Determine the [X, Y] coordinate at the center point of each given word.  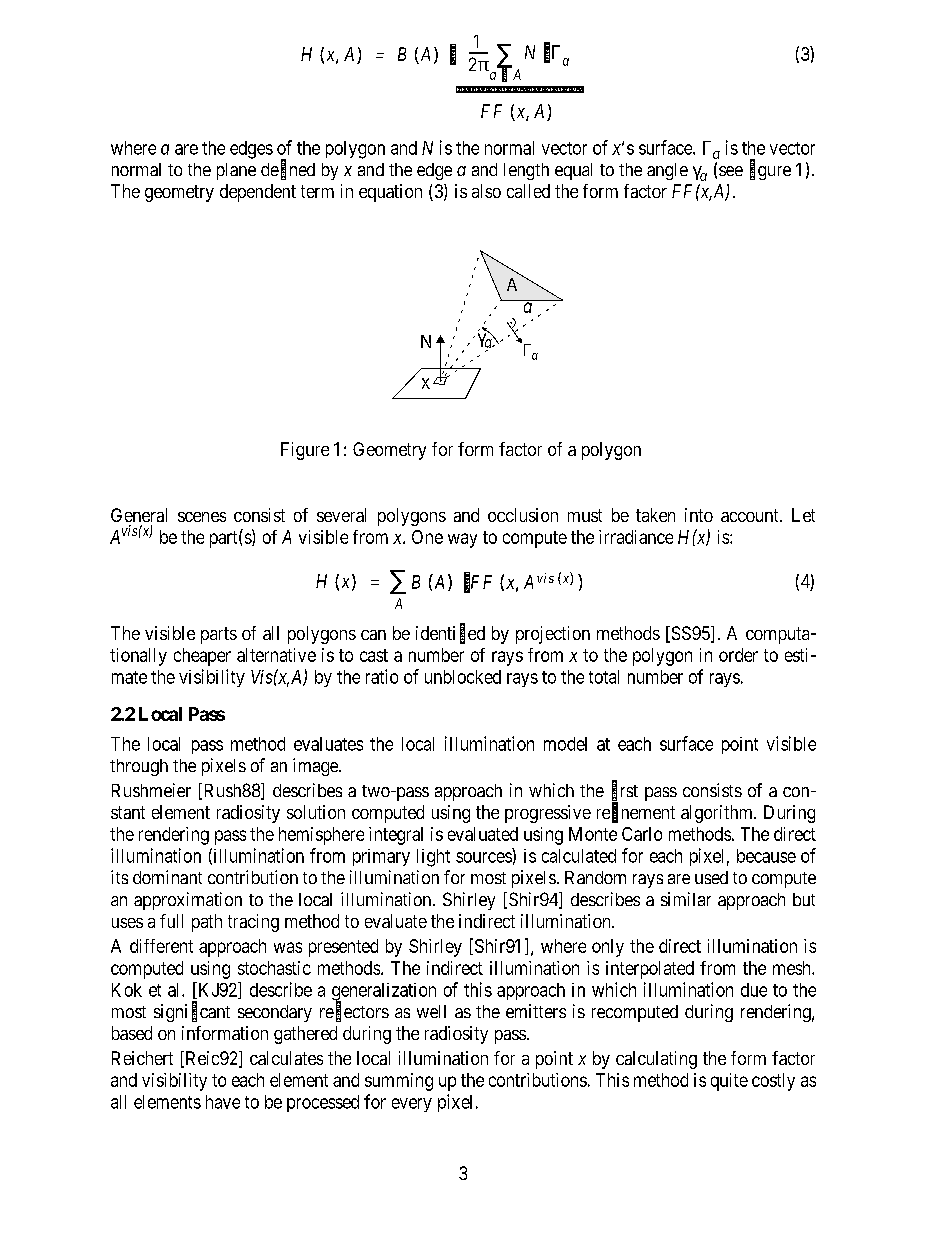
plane [236, 171]
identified [450, 634]
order [738, 655]
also [486, 191]
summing [399, 1082]
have [223, 1102]
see [731, 171]
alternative [276, 655]
